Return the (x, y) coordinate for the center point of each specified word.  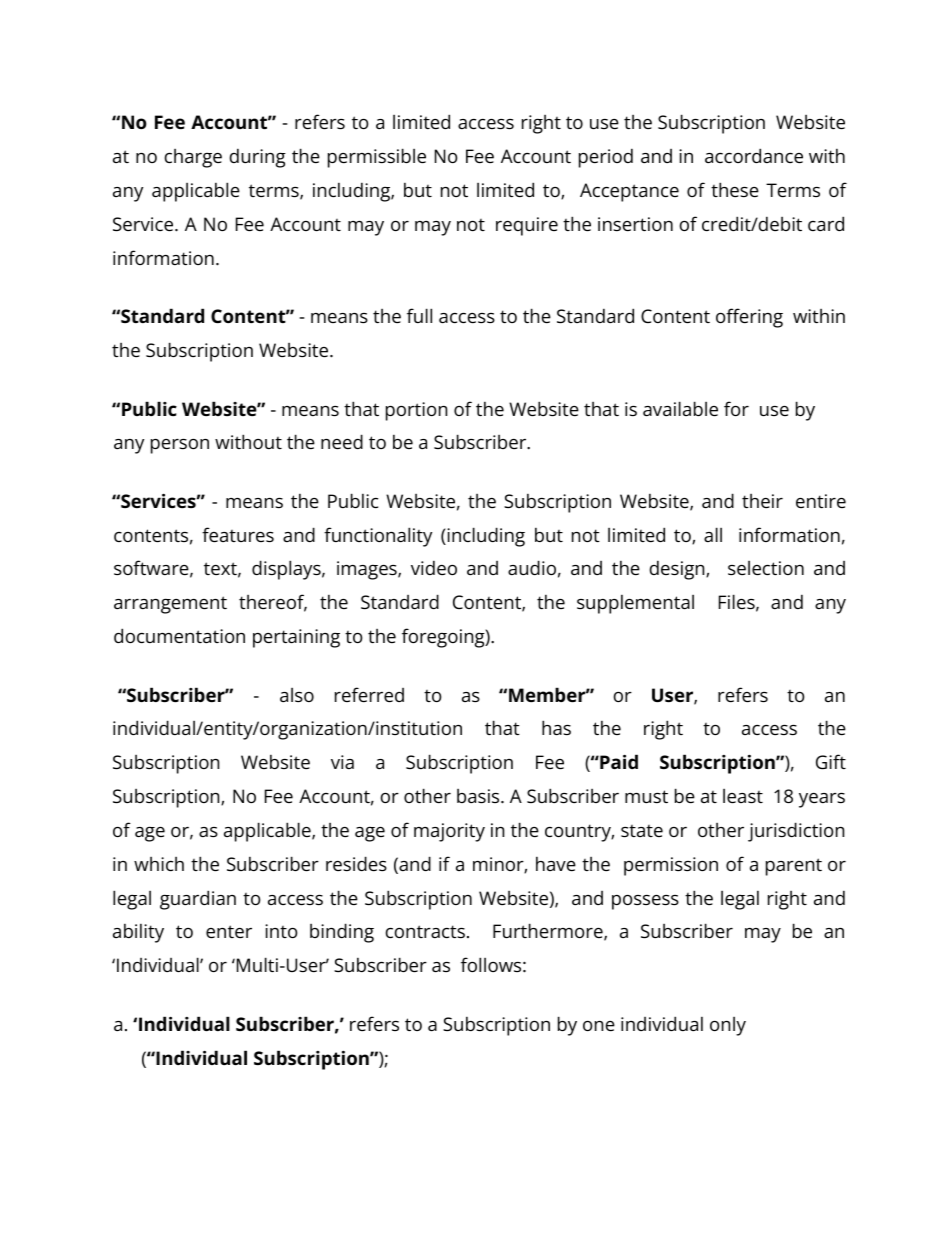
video (434, 567)
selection (766, 568)
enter (229, 931)
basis (479, 796)
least (743, 796)
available (680, 408)
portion (416, 411)
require (527, 226)
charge (193, 158)
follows (491, 964)
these (735, 189)
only (728, 1026)
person (180, 446)
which (159, 864)
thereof (273, 603)
